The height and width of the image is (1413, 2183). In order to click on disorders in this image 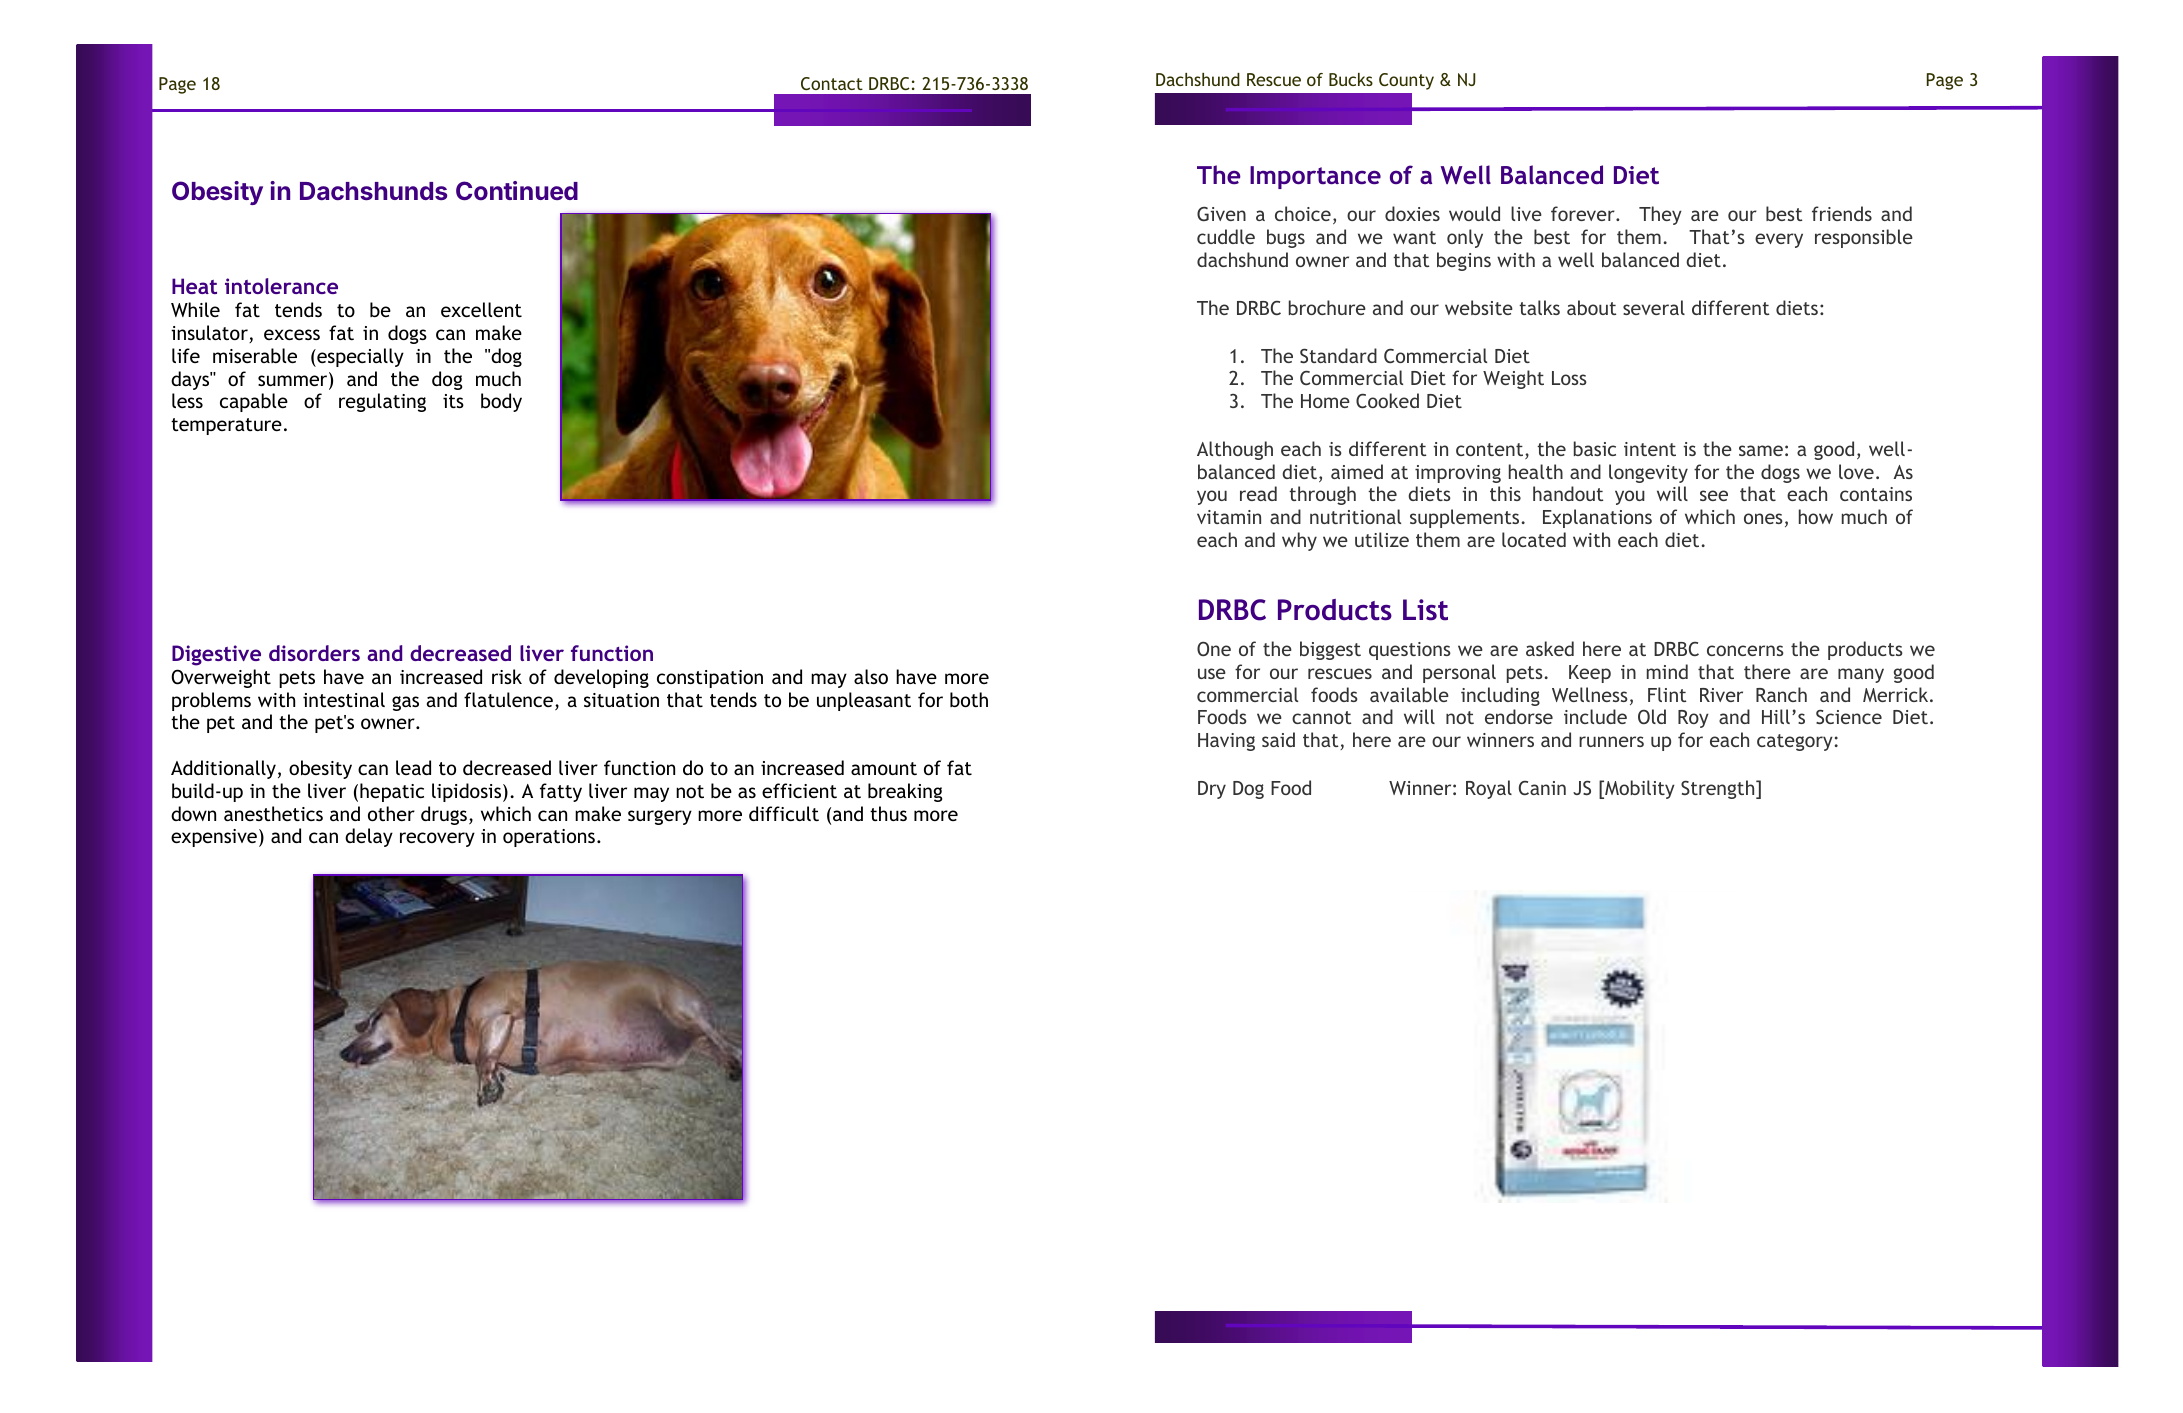, I will do `click(314, 653)`.
